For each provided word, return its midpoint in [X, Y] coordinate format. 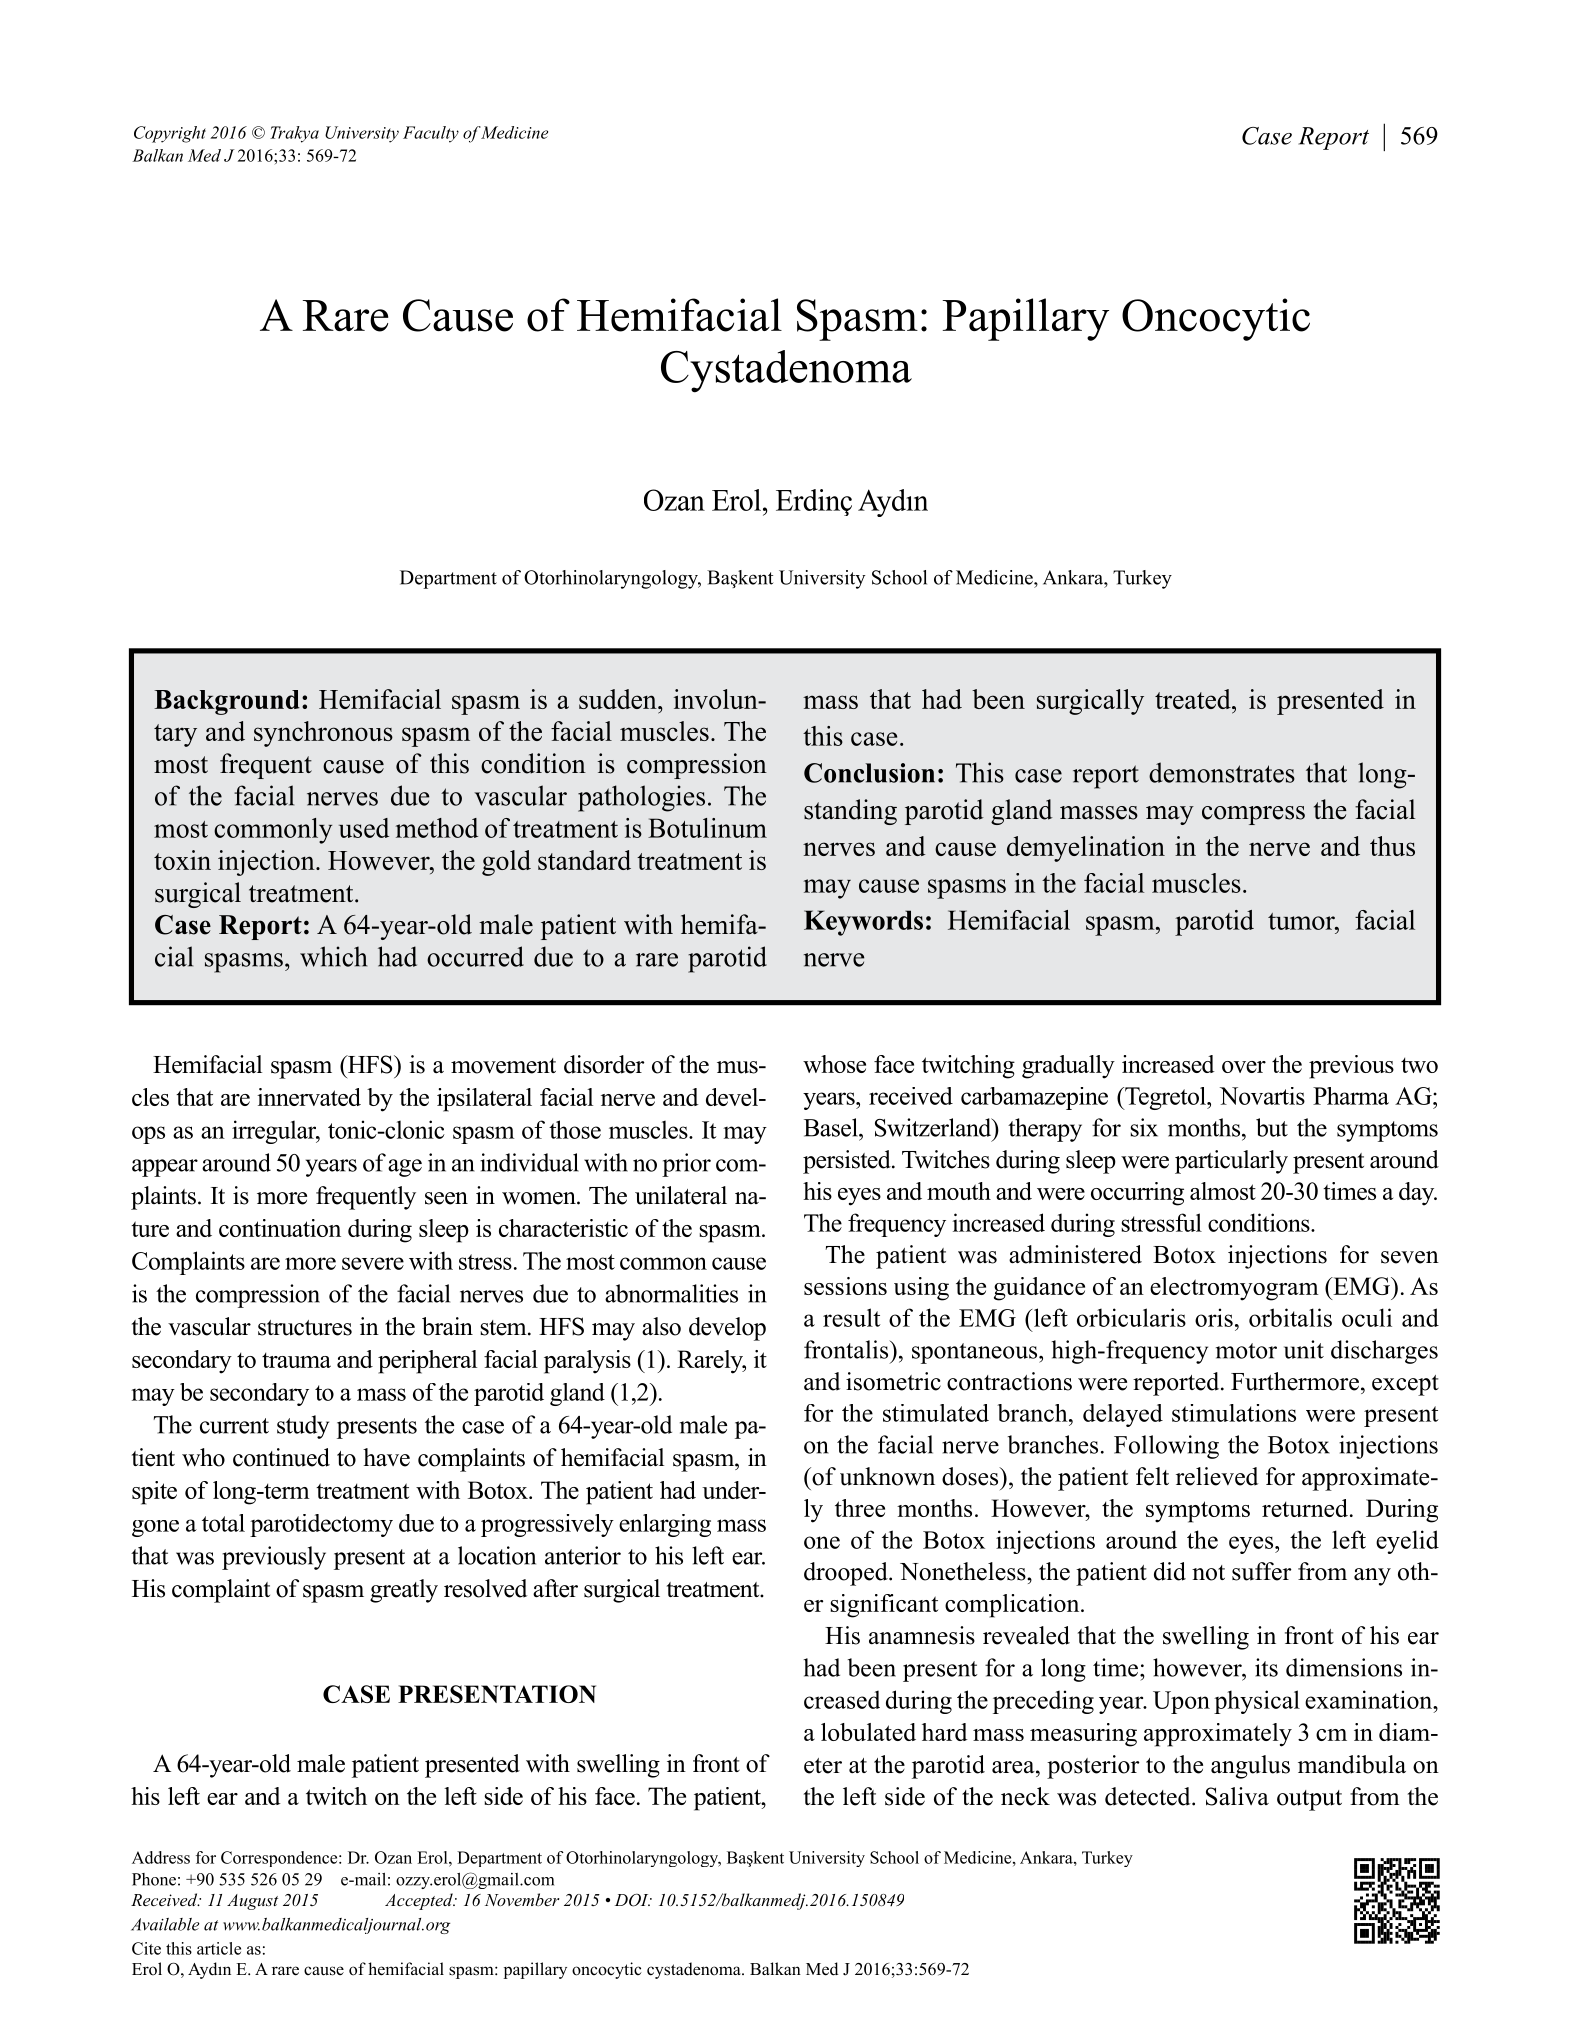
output [1309, 1800]
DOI [633, 1900]
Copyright [170, 134]
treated [1194, 699]
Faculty [431, 134]
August [252, 1902]
